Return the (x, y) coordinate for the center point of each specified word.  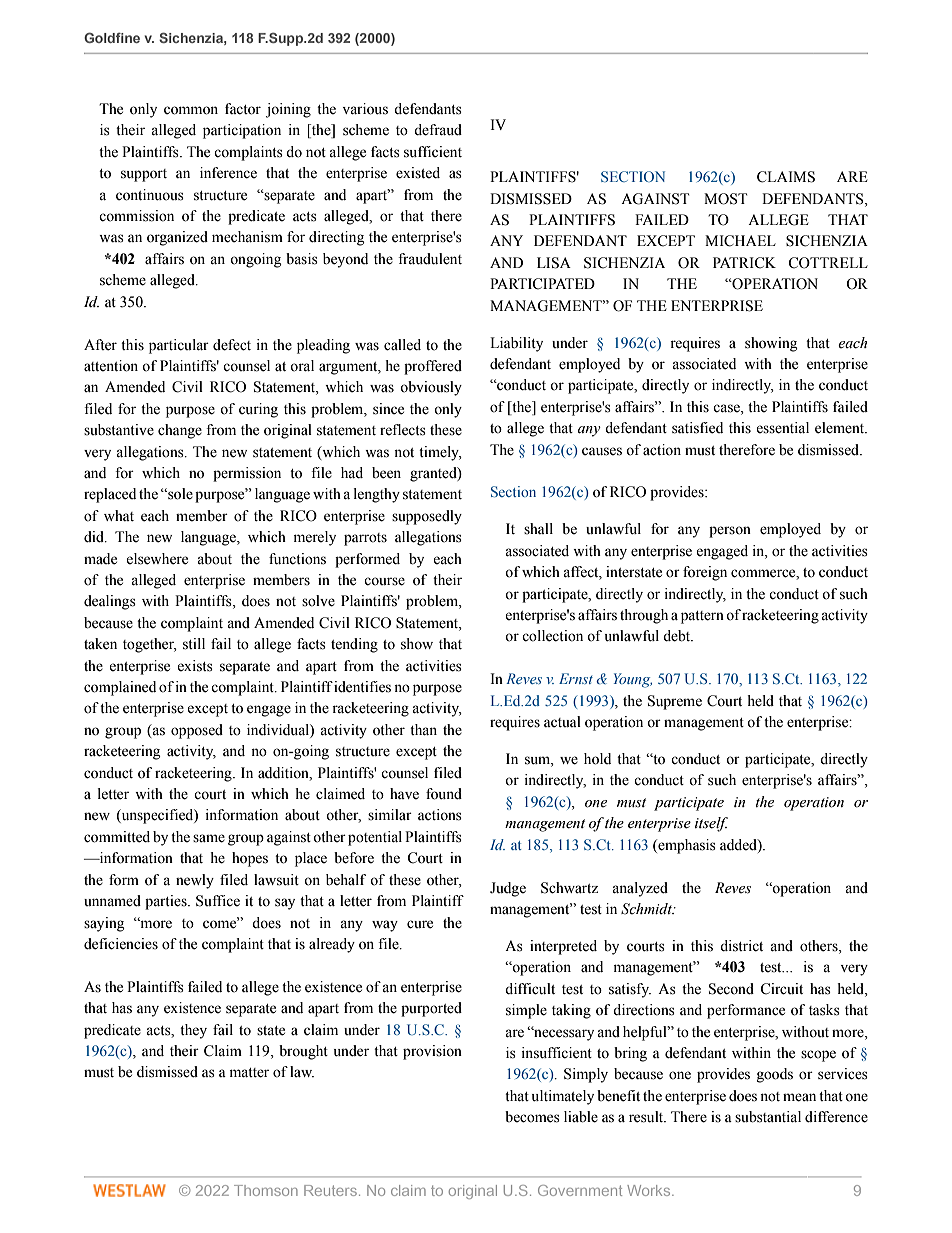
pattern (702, 617)
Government (580, 1190)
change (180, 431)
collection (552, 636)
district (741, 946)
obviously (431, 388)
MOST (725, 199)
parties (167, 902)
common (191, 110)
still (194, 644)
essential (782, 428)
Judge (508, 889)
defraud (438, 130)
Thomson (266, 1190)
